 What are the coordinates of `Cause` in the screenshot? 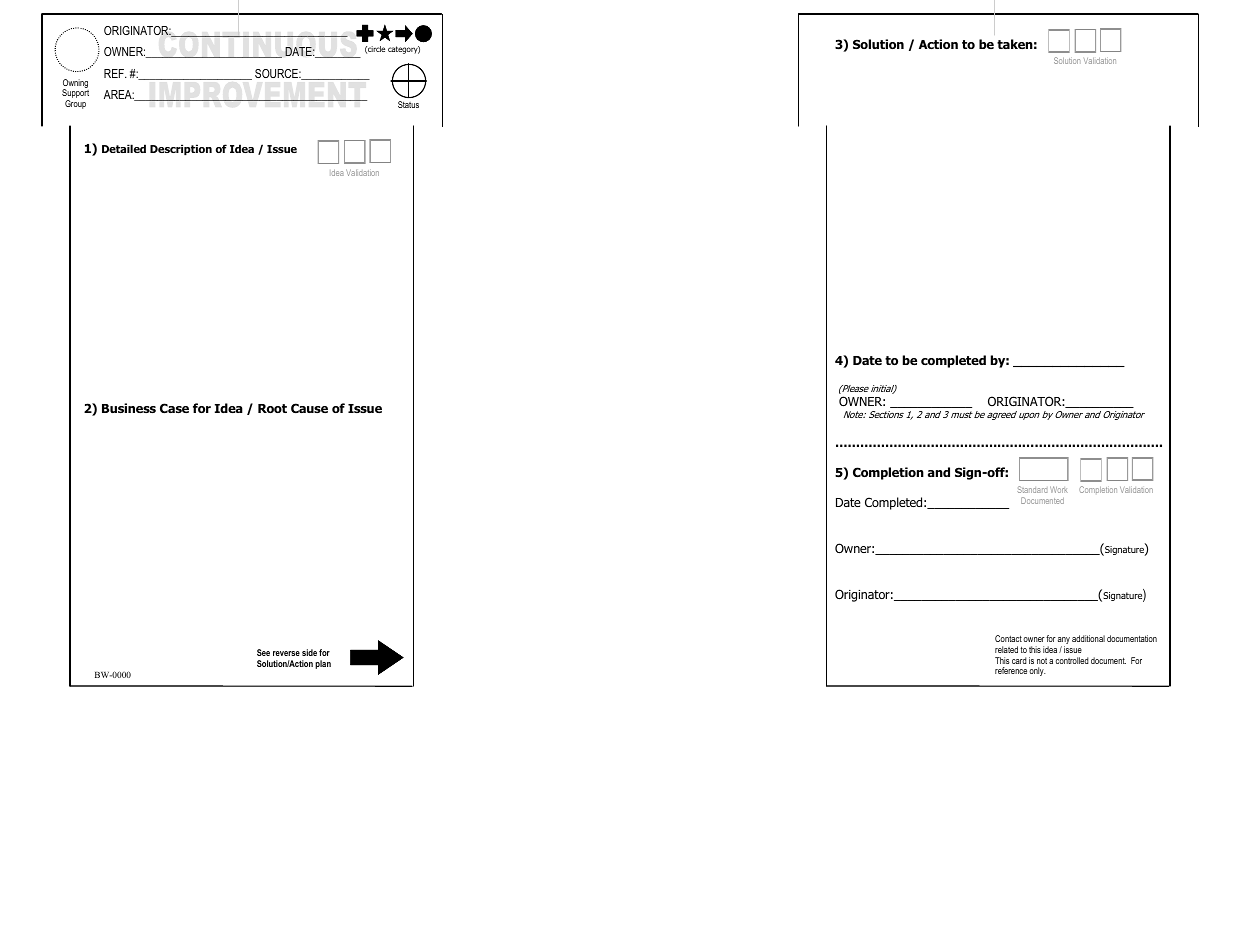 It's located at (309, 408).
